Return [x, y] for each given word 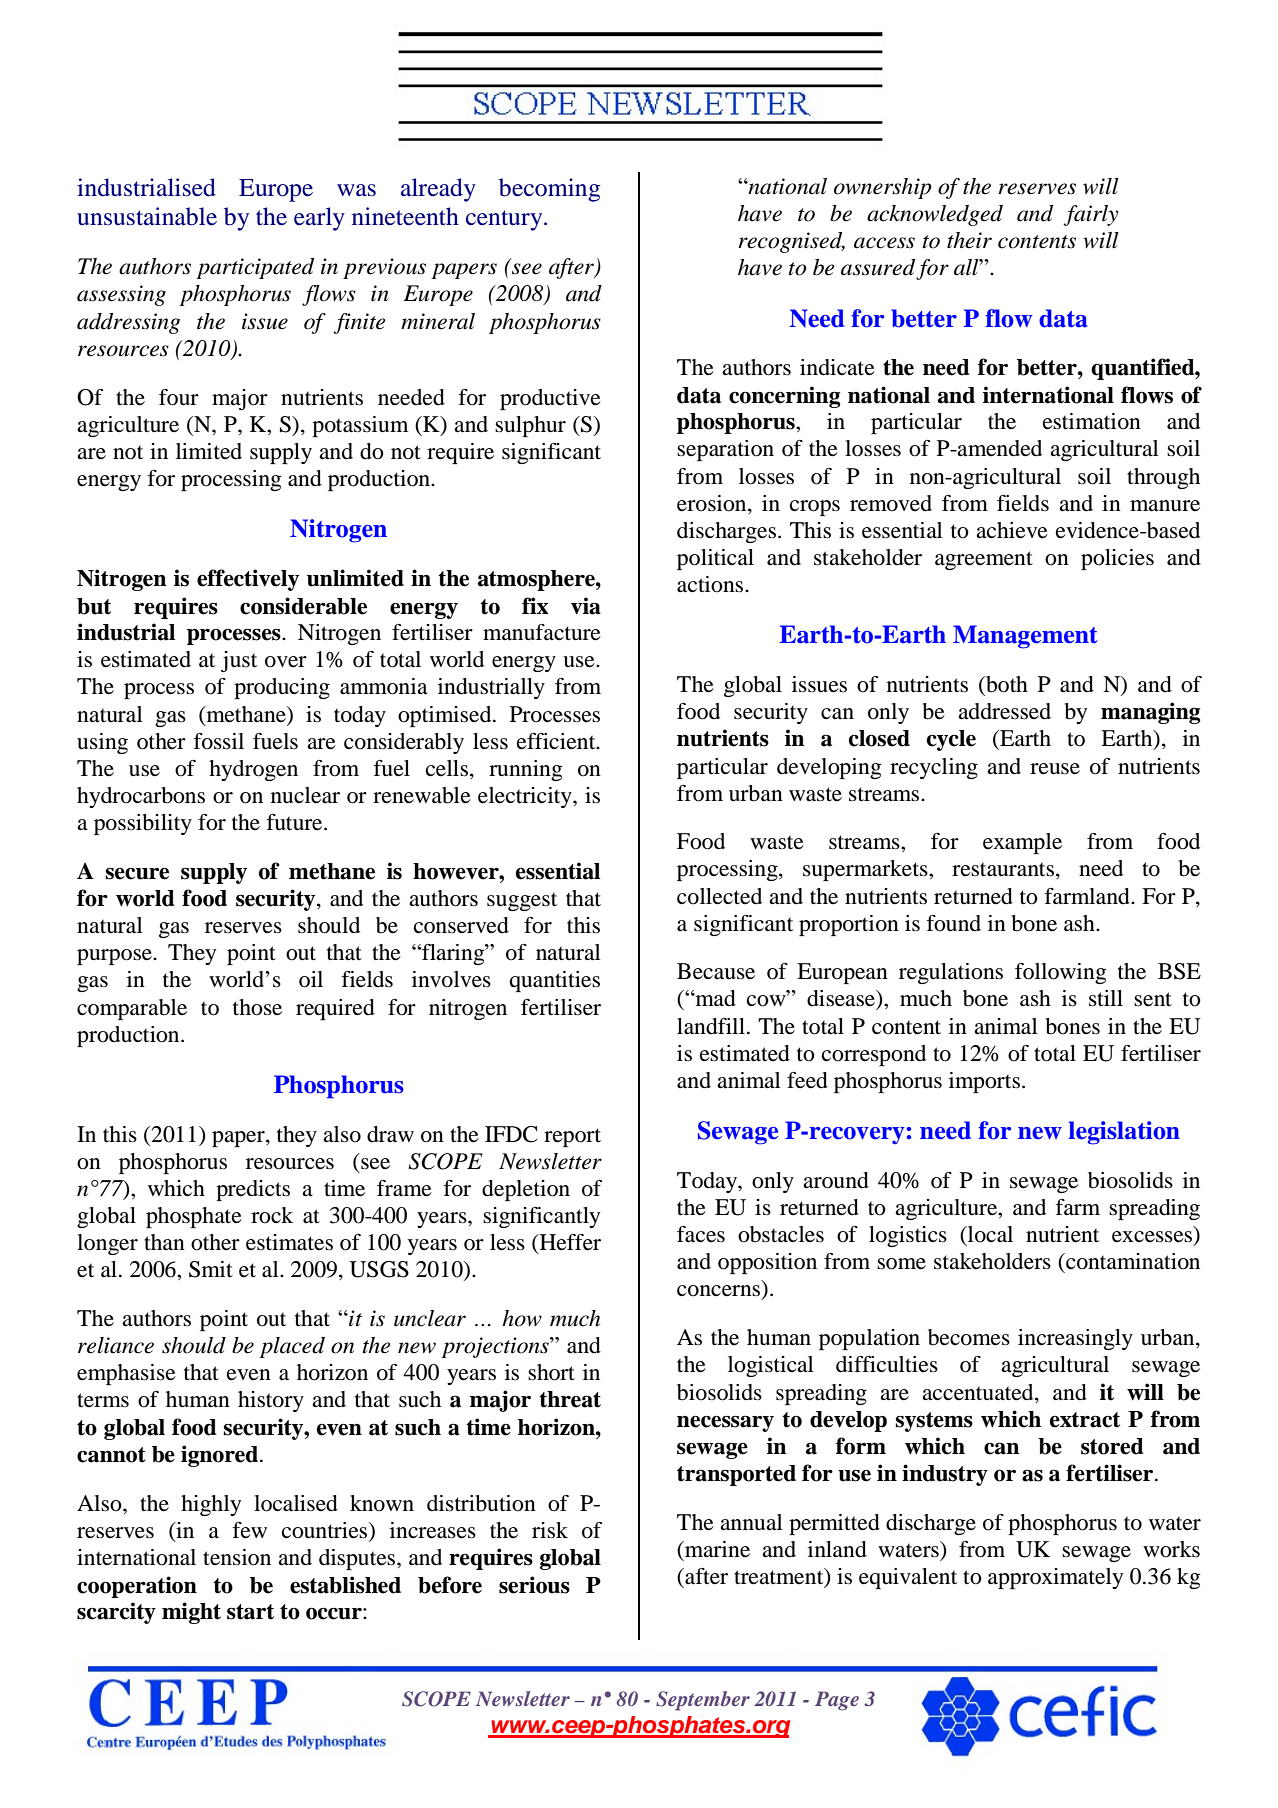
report [572, 1137]
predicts [253, 1190]
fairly [1090, 215]
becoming [549, 190]
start [250, 1612]
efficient [557, 741]
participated [255, 268]
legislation [1124, 1133]
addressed [1004, 711]
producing [282, 688]
